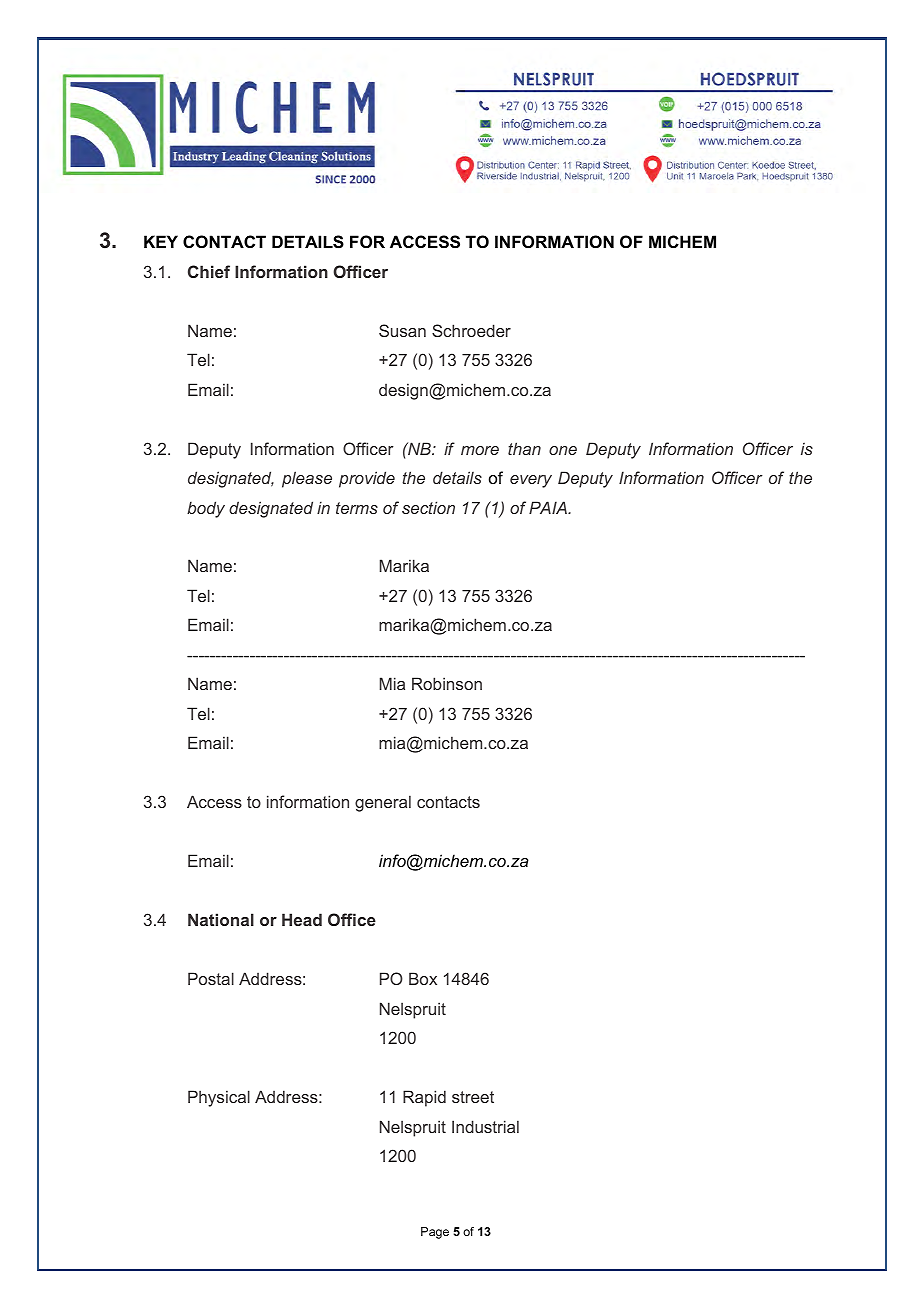 This screenshot has width=924, height=1308. Describe the element at coordinates (531, 481) in the screenshot. I see `every` at that location.
